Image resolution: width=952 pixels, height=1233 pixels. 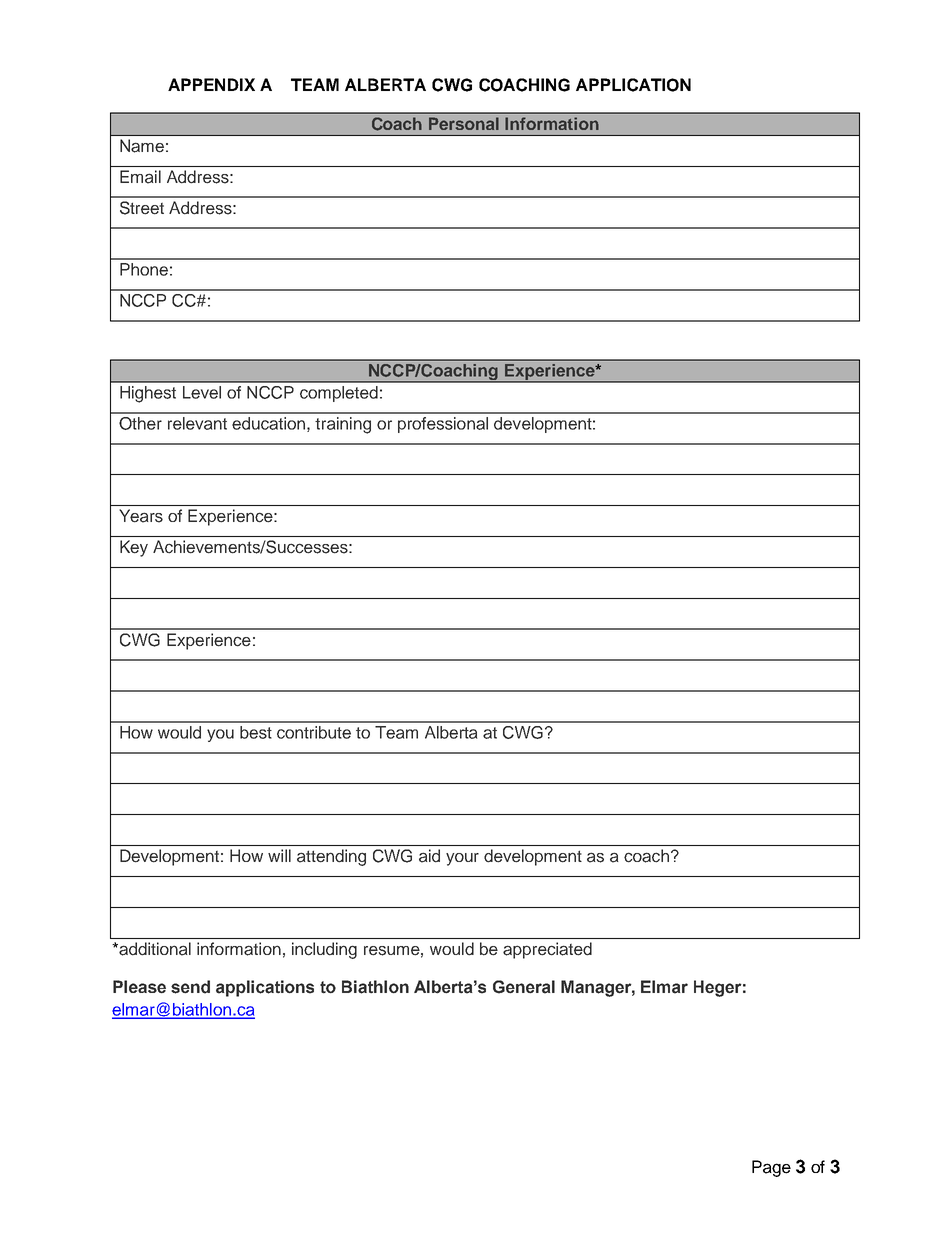 What do you see at coordinates (547, 950) in the screenshot?
I see `appreciated` at bounding box center [547, 950].
